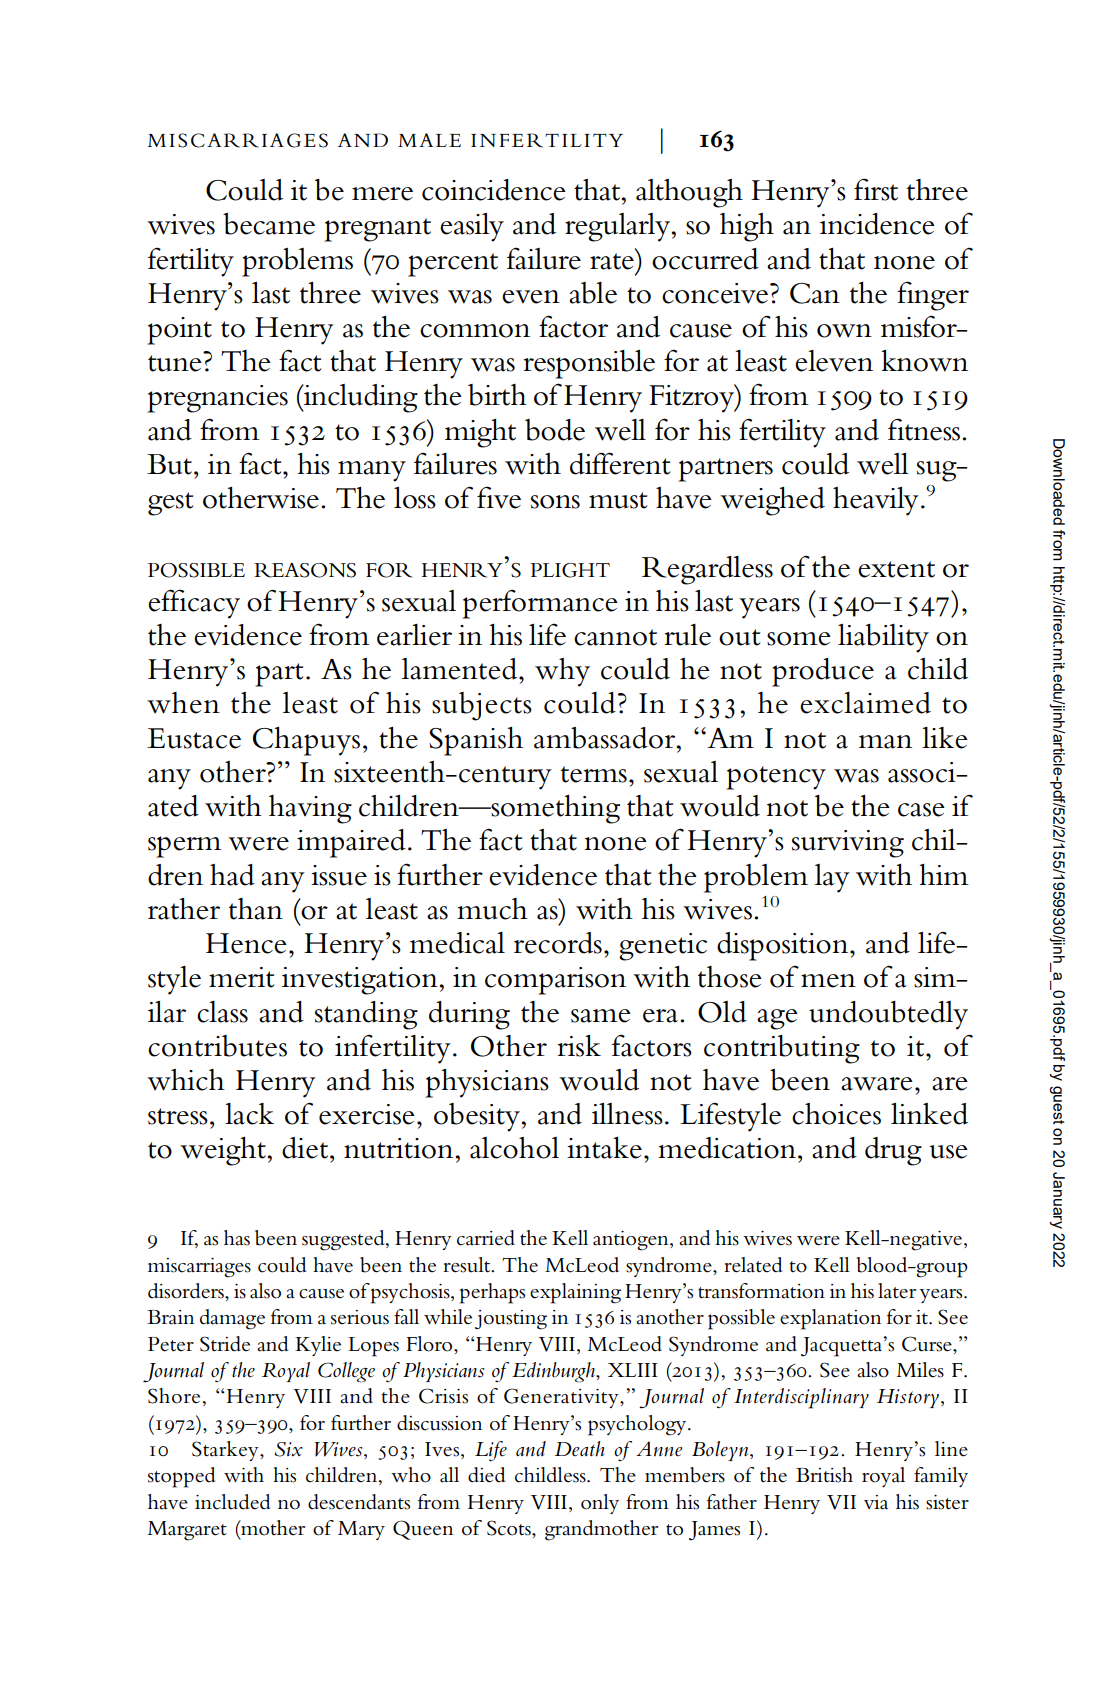 Image resolution: width=1114 pixels, height=1706 pixels. I want to click on when, so click(183, 703).
